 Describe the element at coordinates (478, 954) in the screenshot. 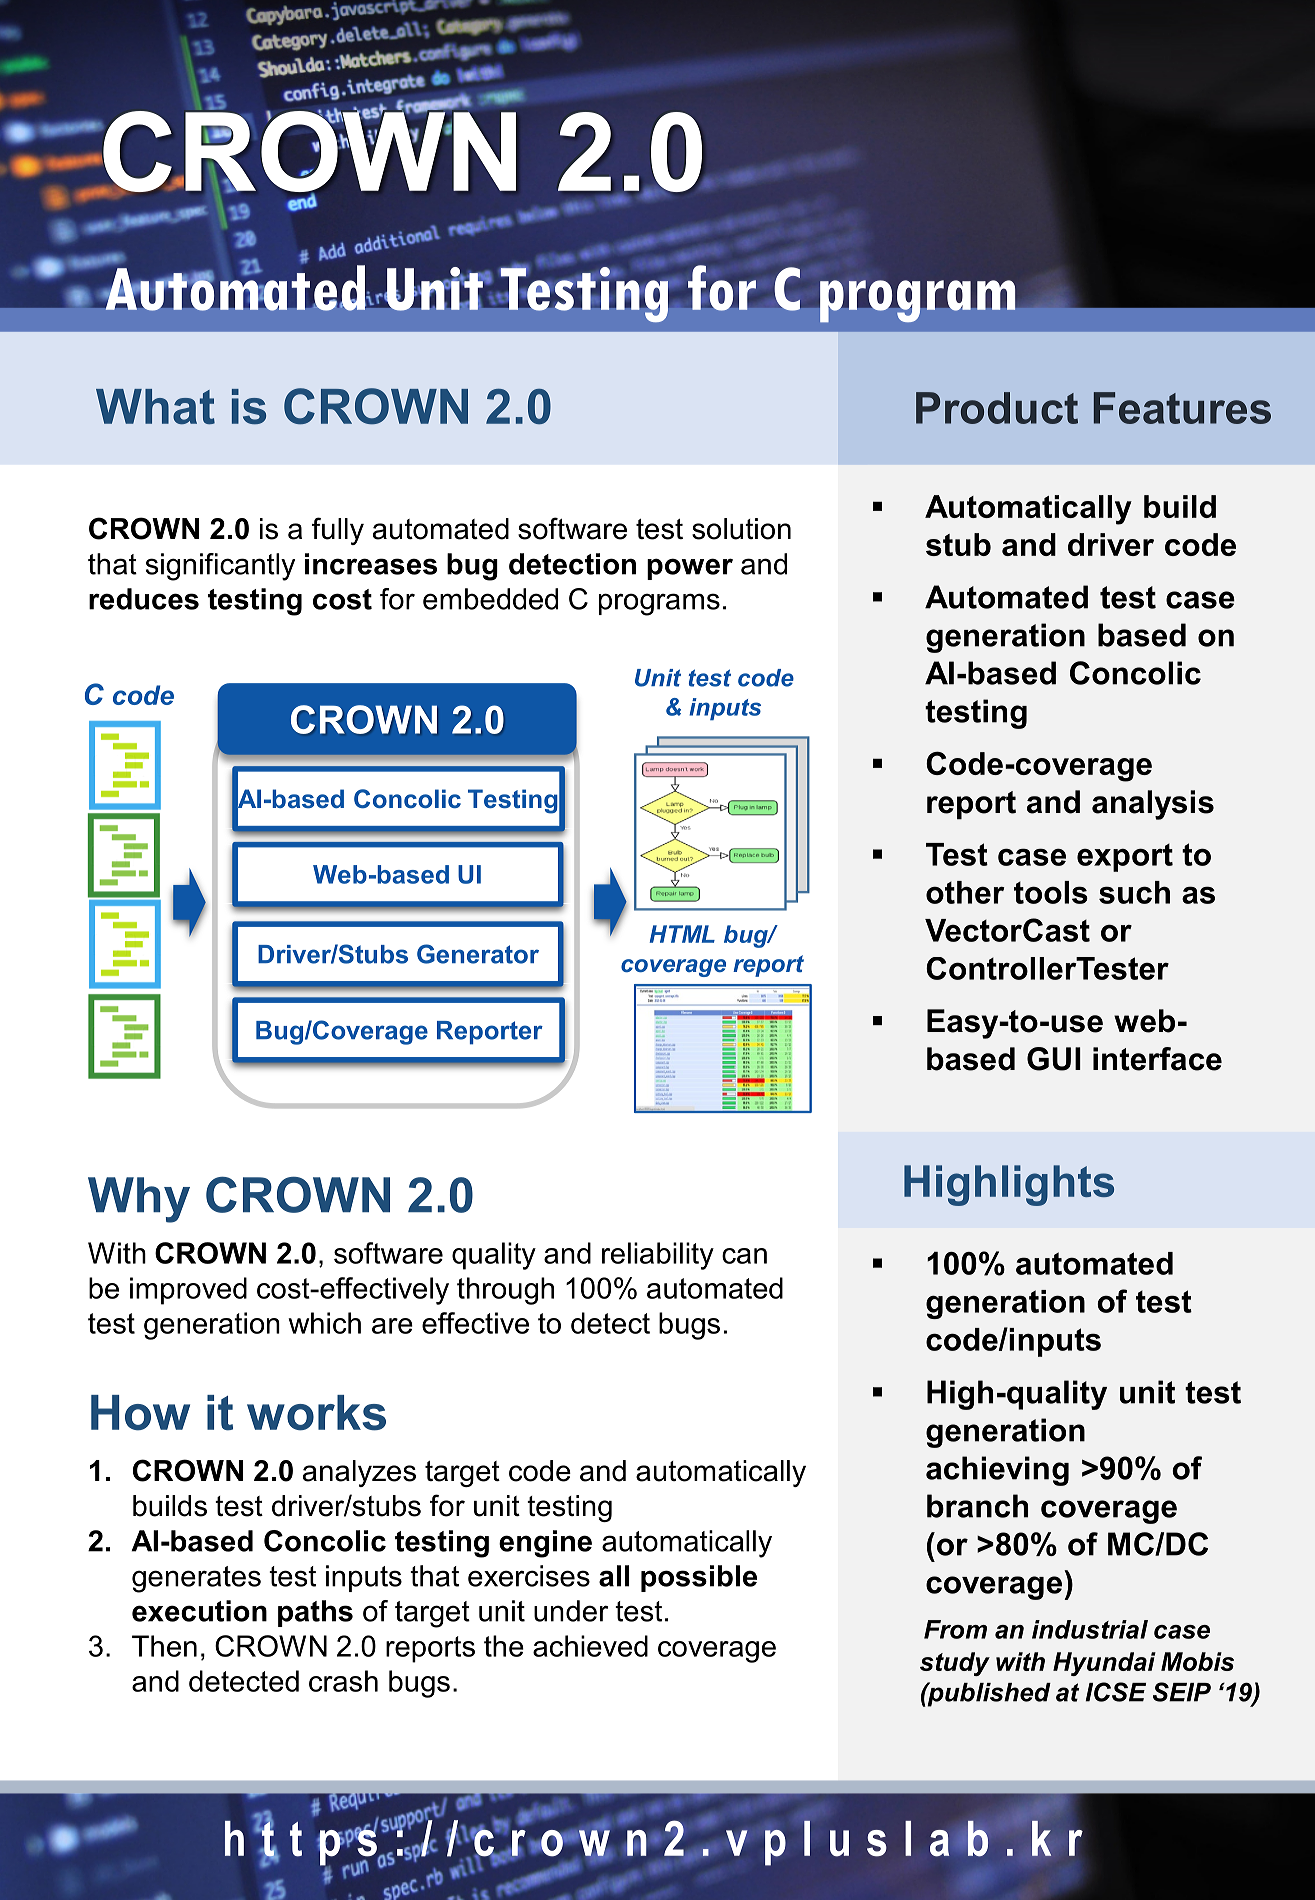

I see `Generator` at that location.
